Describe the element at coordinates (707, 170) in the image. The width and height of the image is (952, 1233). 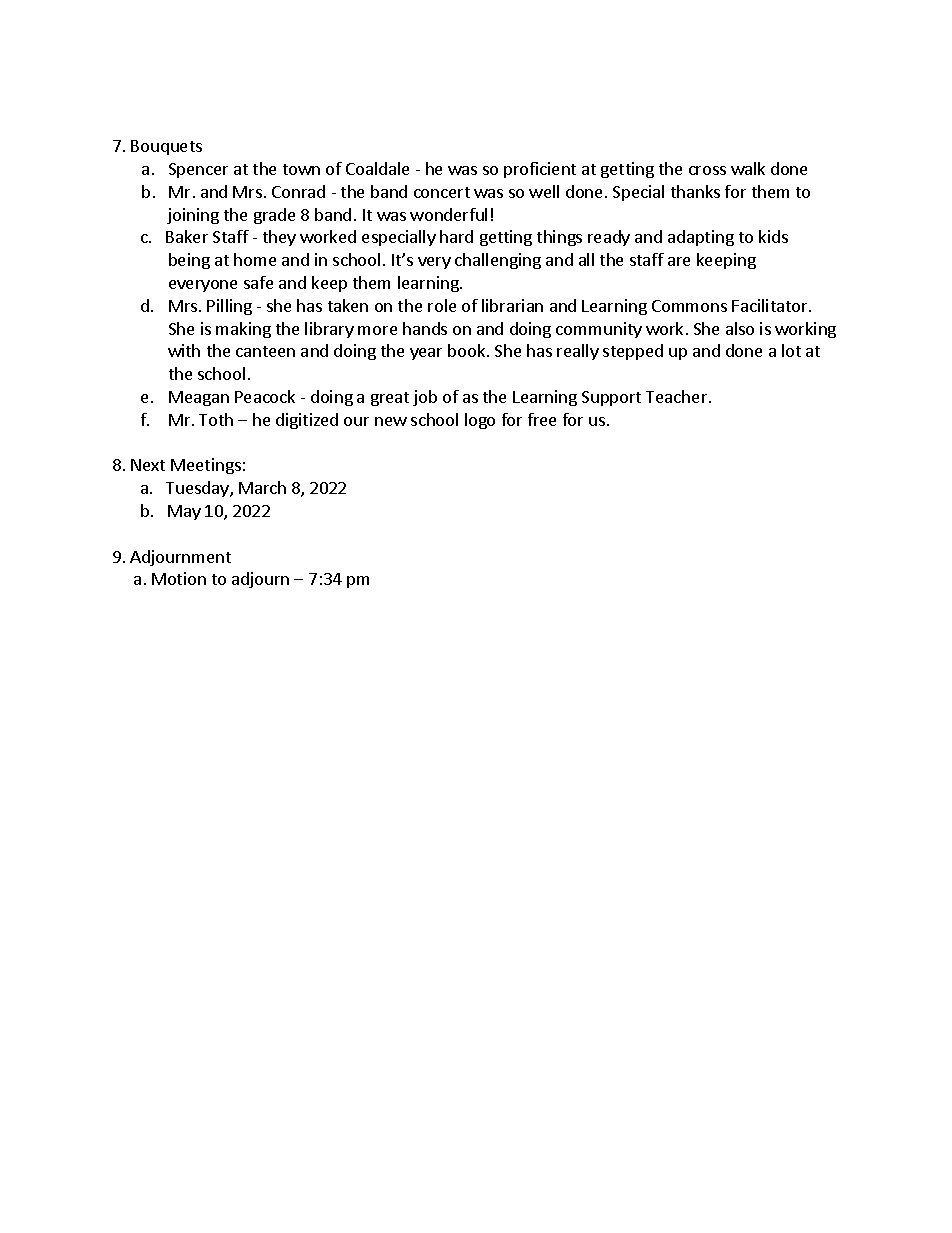
I see `cross` at that location.
